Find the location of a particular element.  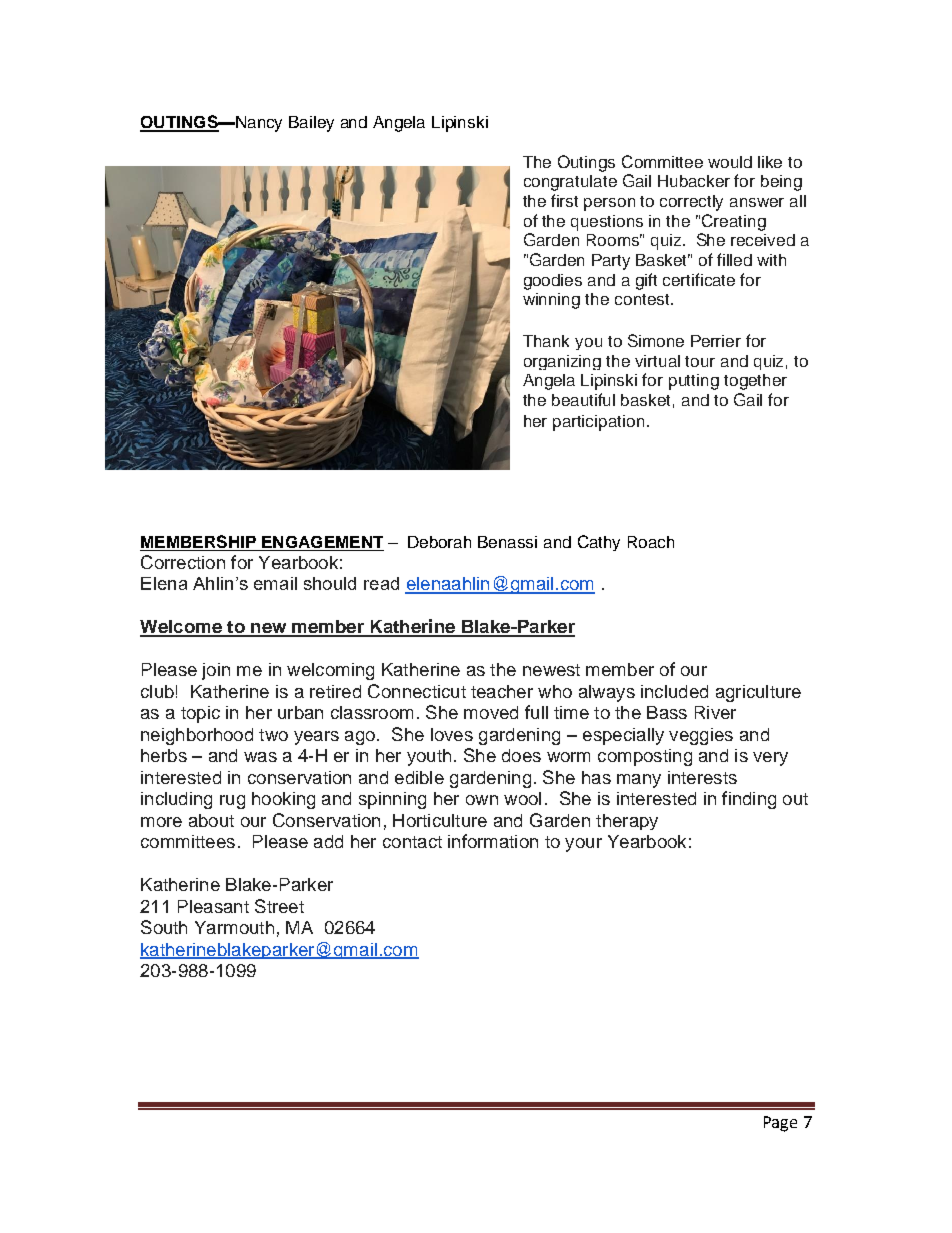

included is located at coordinates (674, 691).
